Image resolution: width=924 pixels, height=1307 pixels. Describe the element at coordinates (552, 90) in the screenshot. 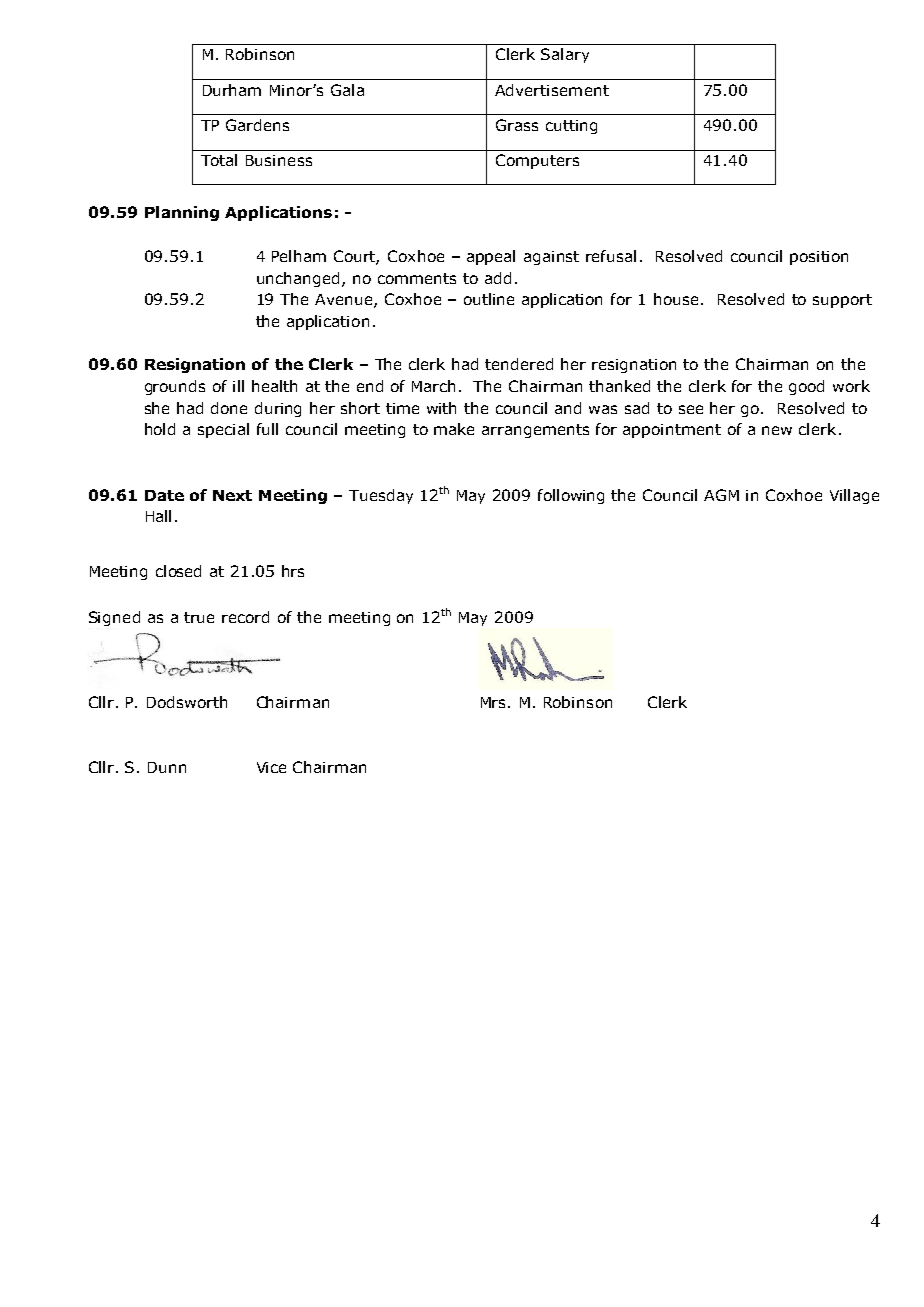

I see `Advertisement` at that location.
